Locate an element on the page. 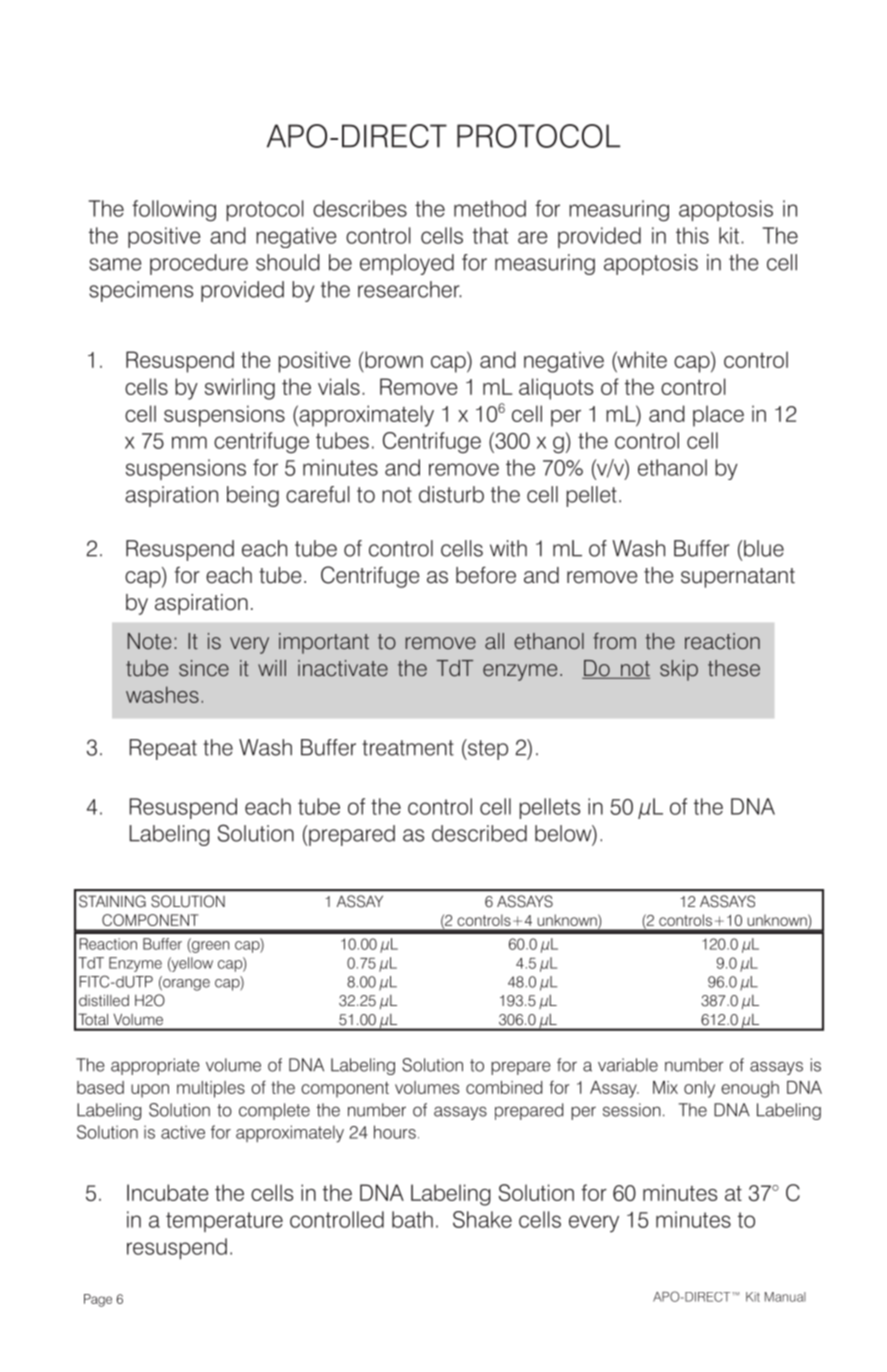  temperature is located at coordinates (224, 1222).
